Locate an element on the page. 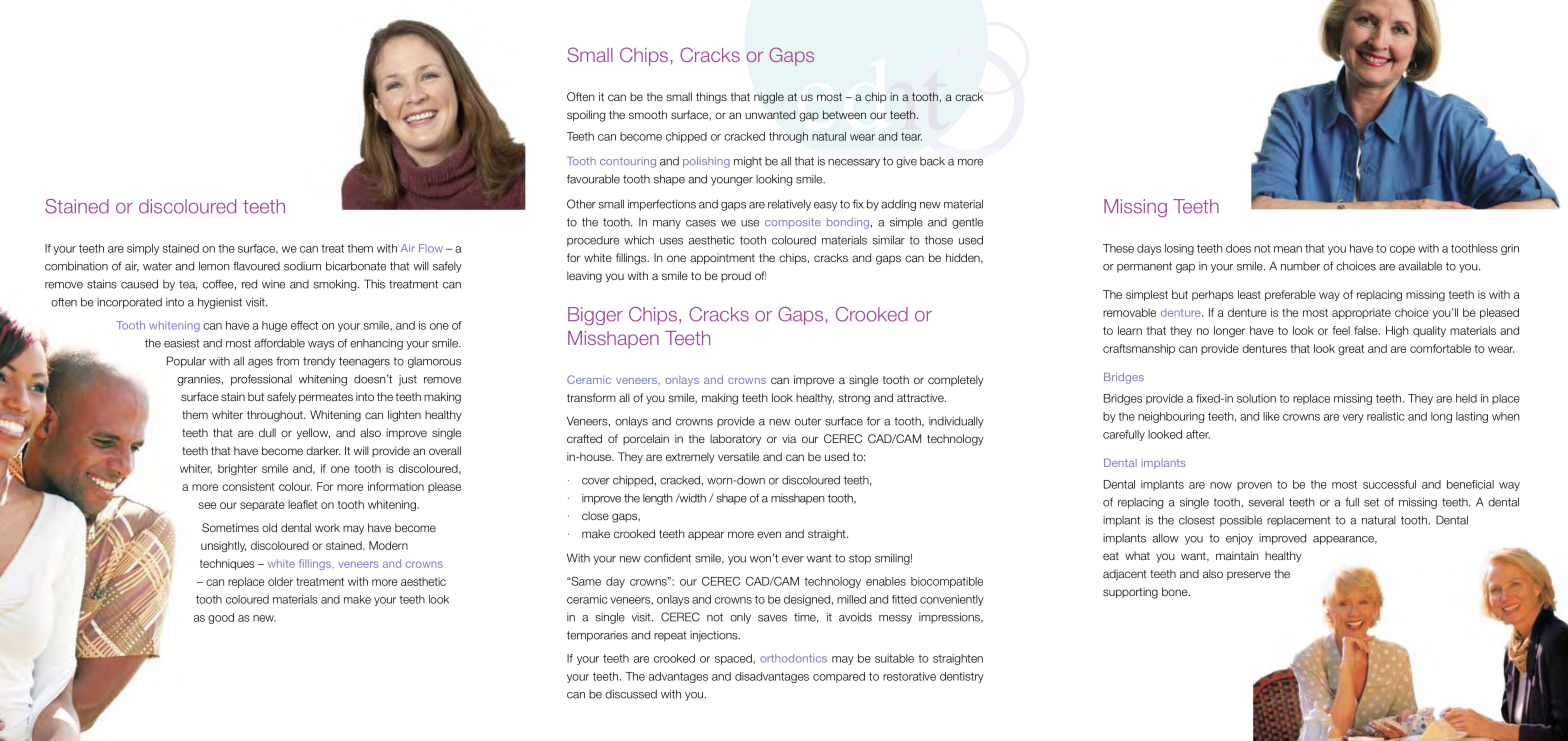 This page has width=1568, height=741. tear is located at coordinates (911, 136).
